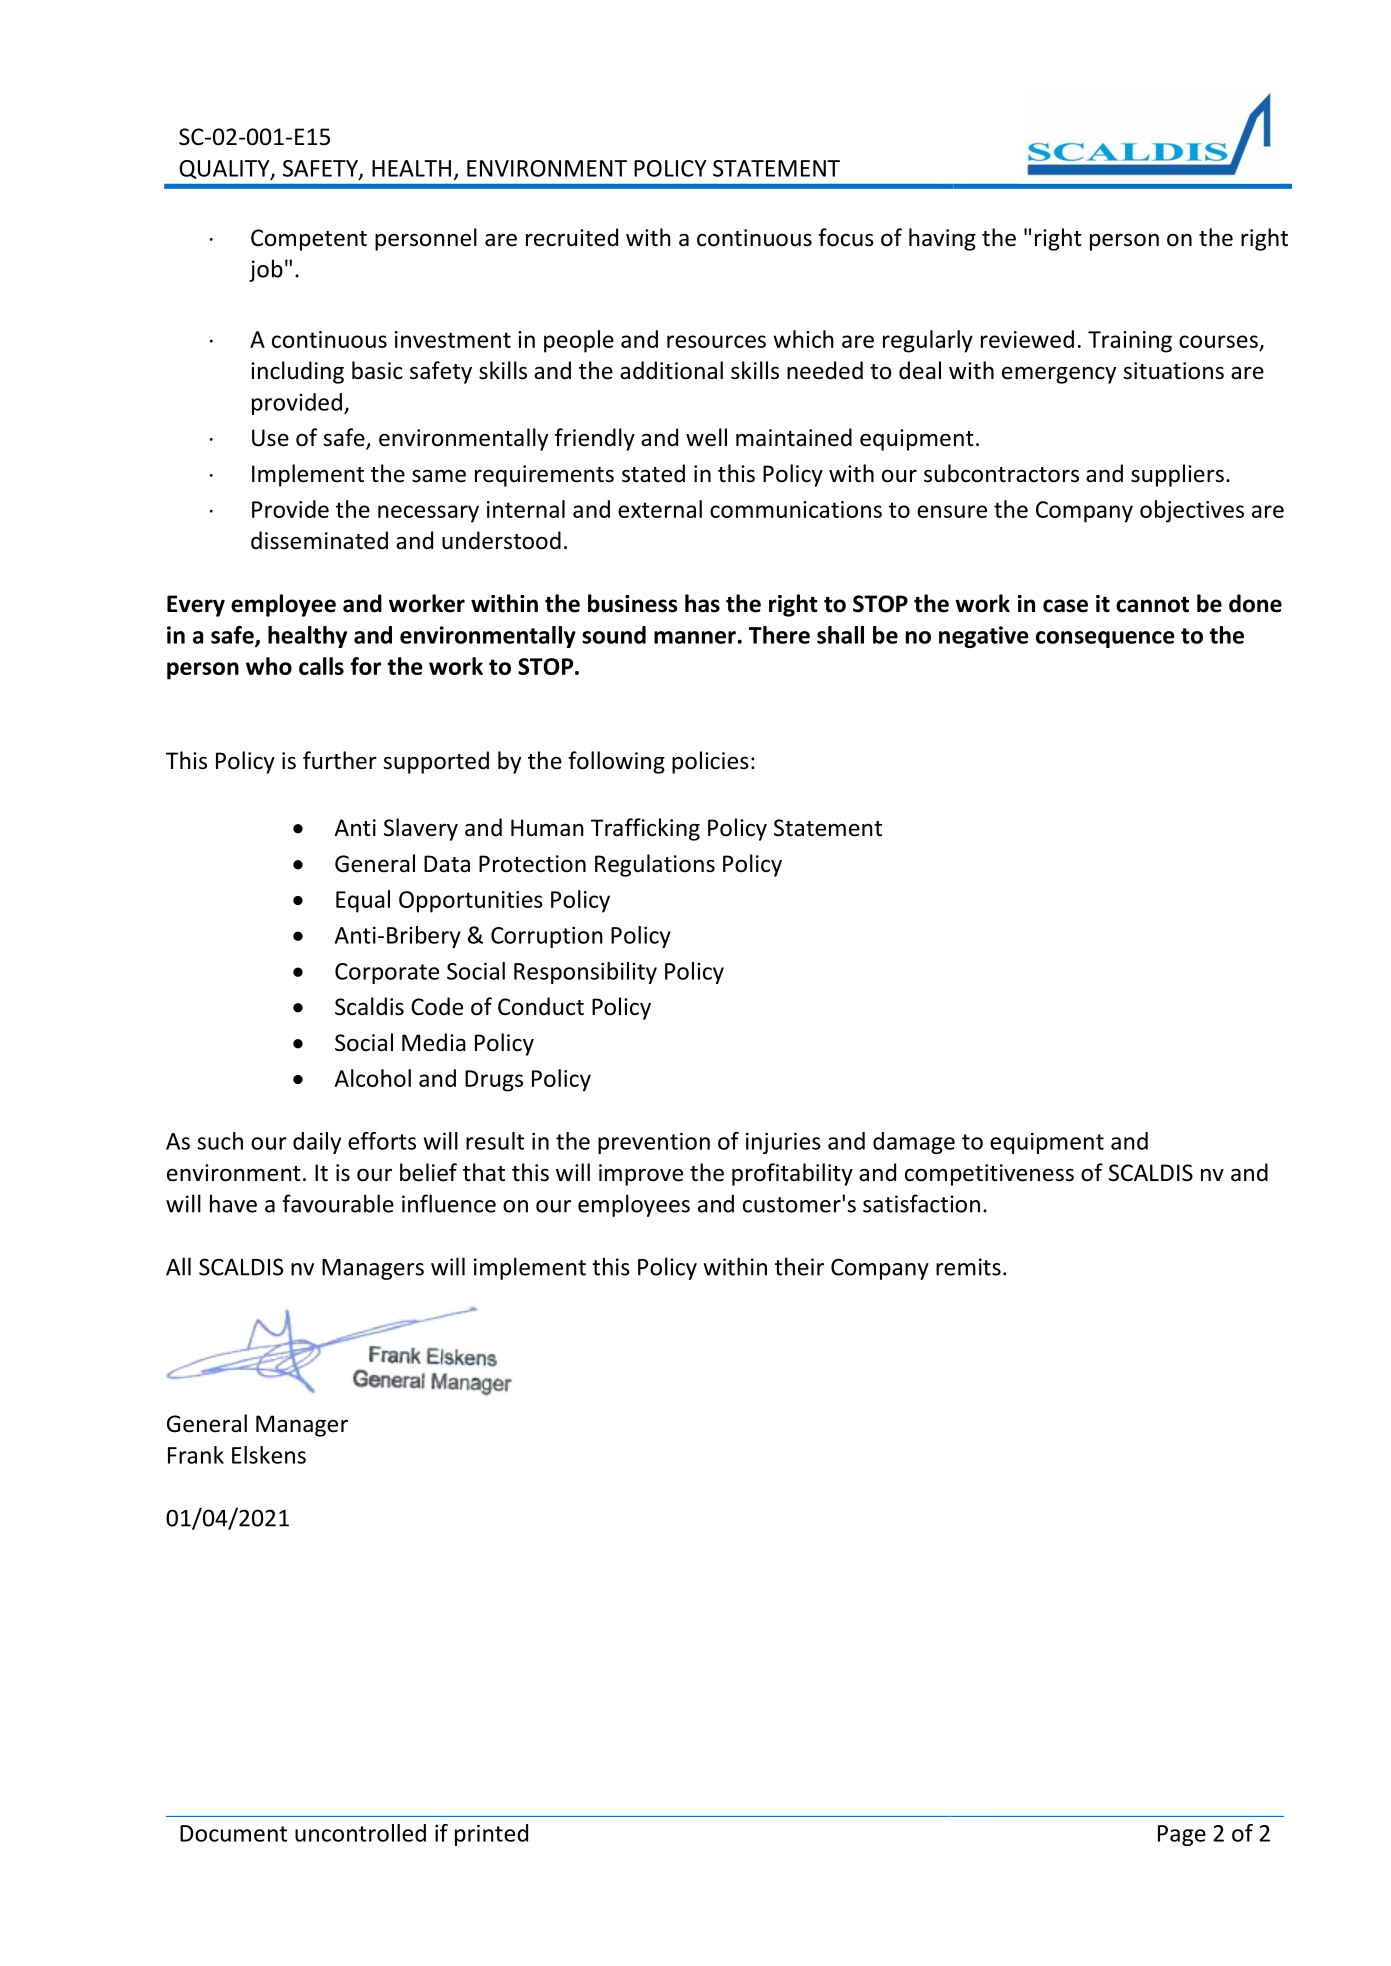  Describe the element at coordinates (491, 1835) in the screenshot. I see `printed` at that location.
